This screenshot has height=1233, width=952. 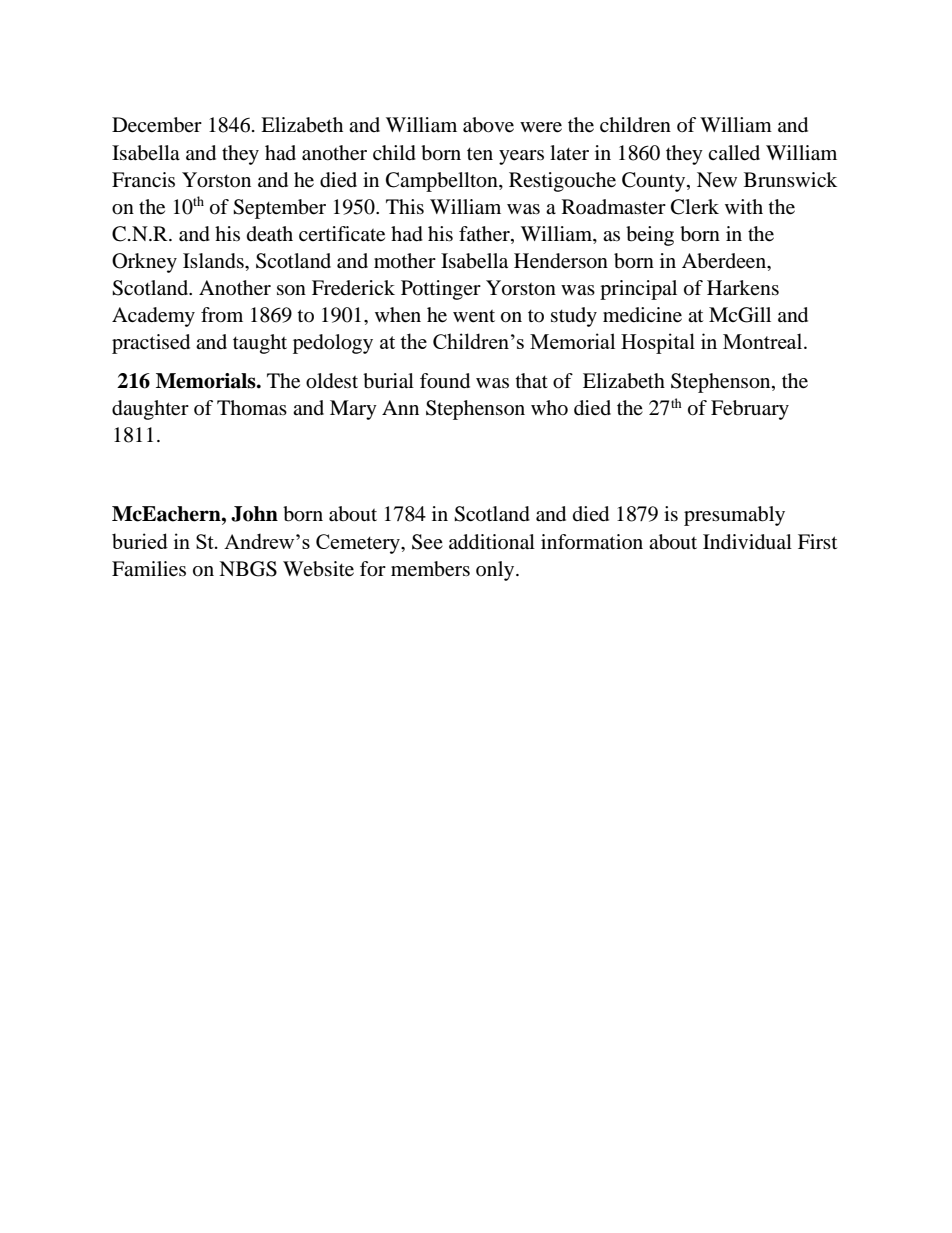 What do you see at coordinates (149, 569) in the screenshot?
I see `Families` at bounding box center [149, 569].
